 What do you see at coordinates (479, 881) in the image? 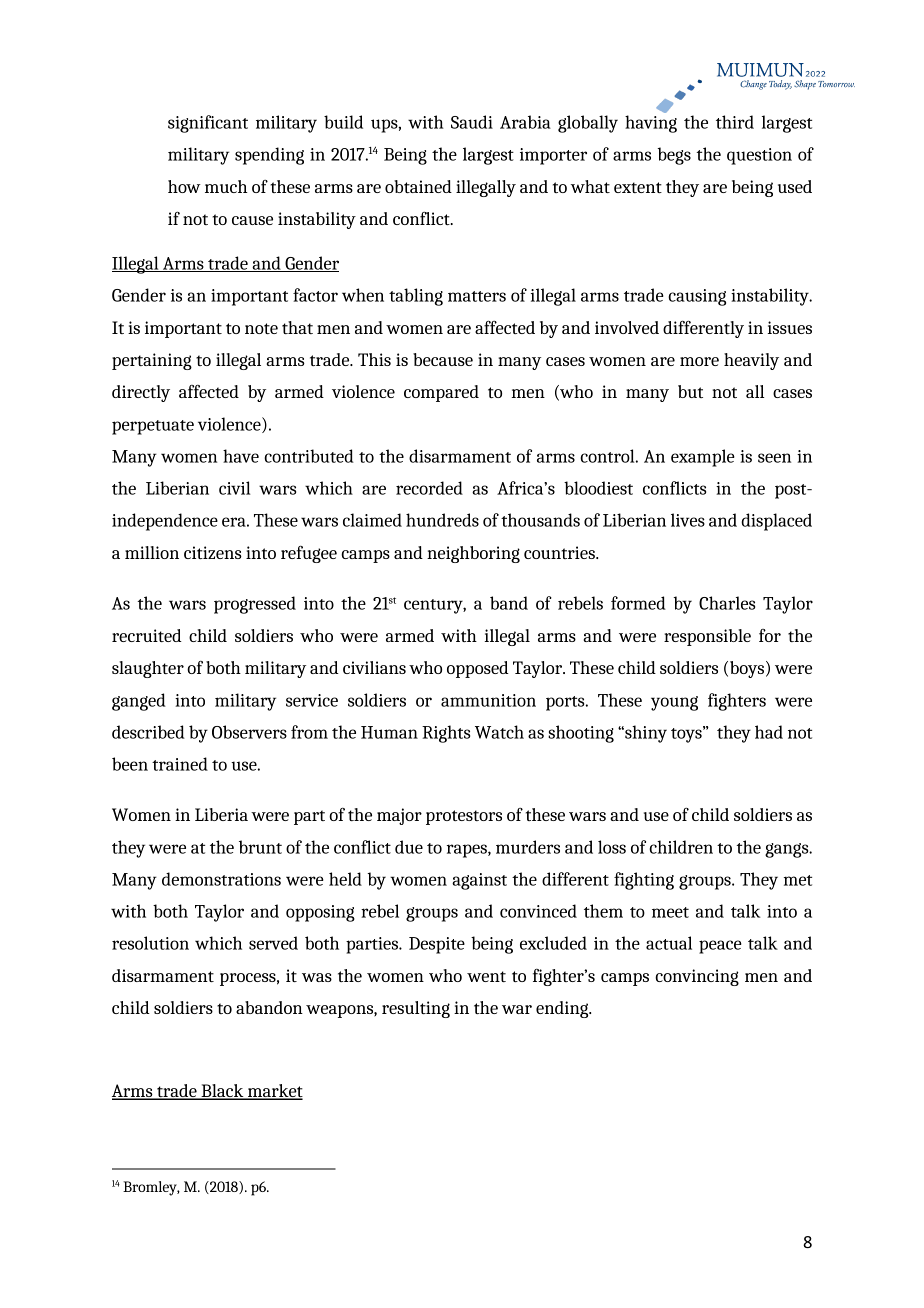
I see `against` at bounding box center [479, 881].
